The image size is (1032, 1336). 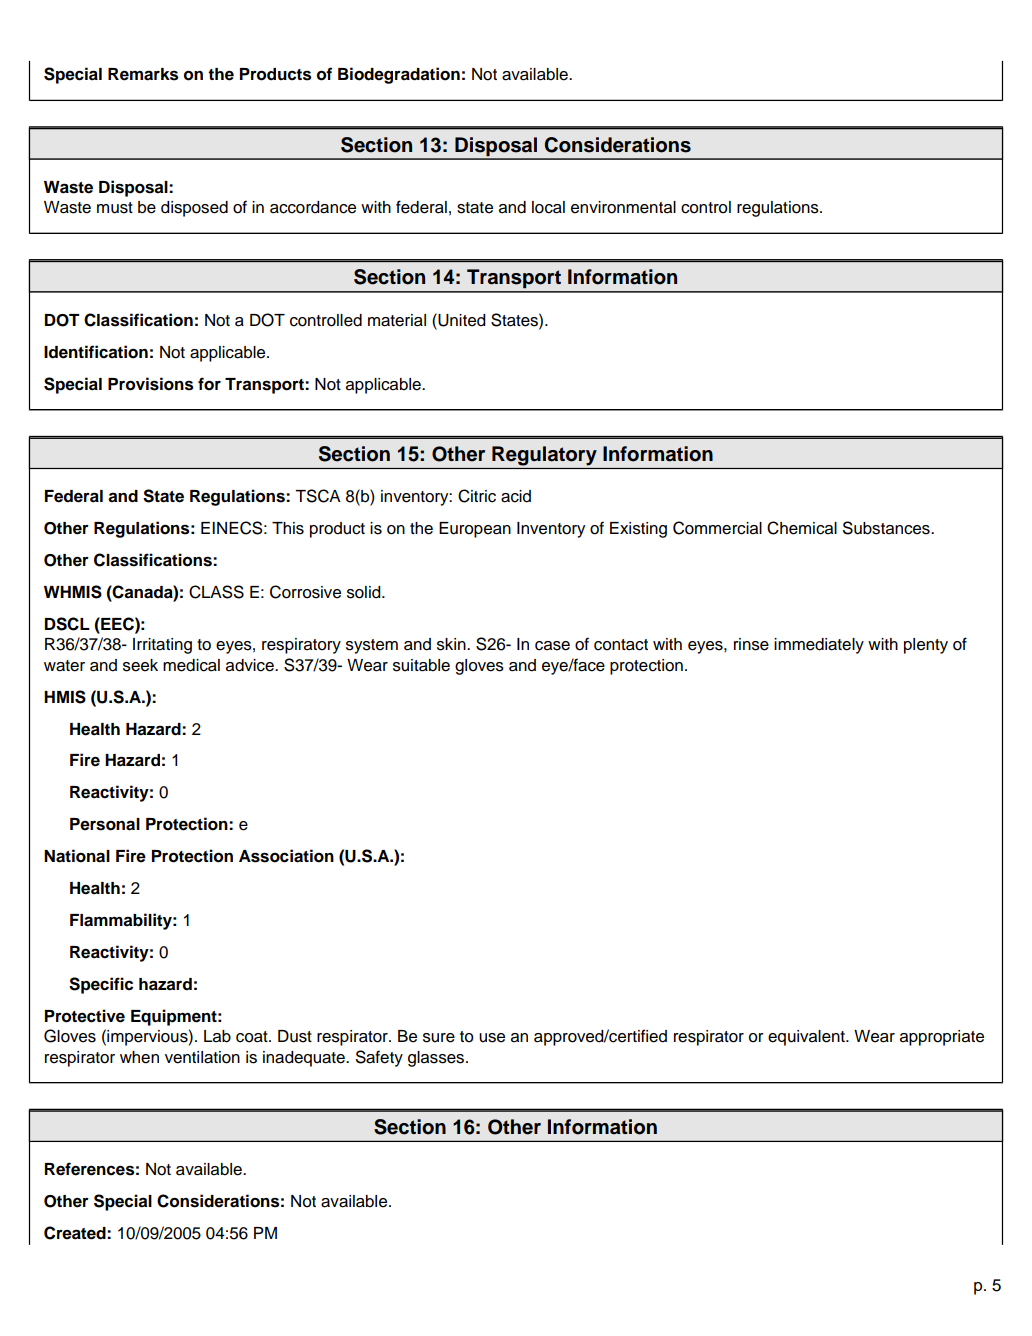 I want to click on when, so click(x=139, y=1057).
